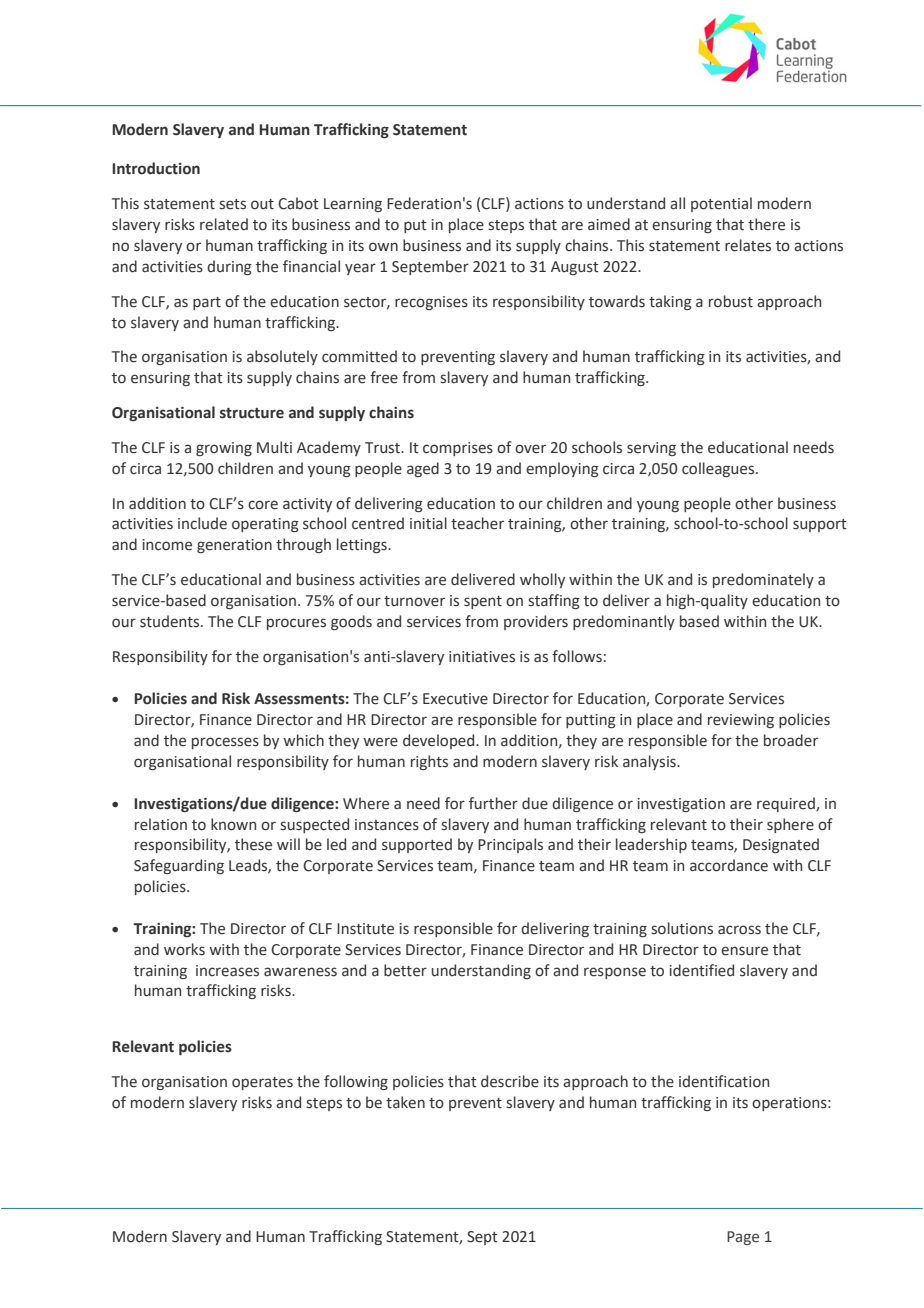  I want to click on operates, so click(262, 1083).
